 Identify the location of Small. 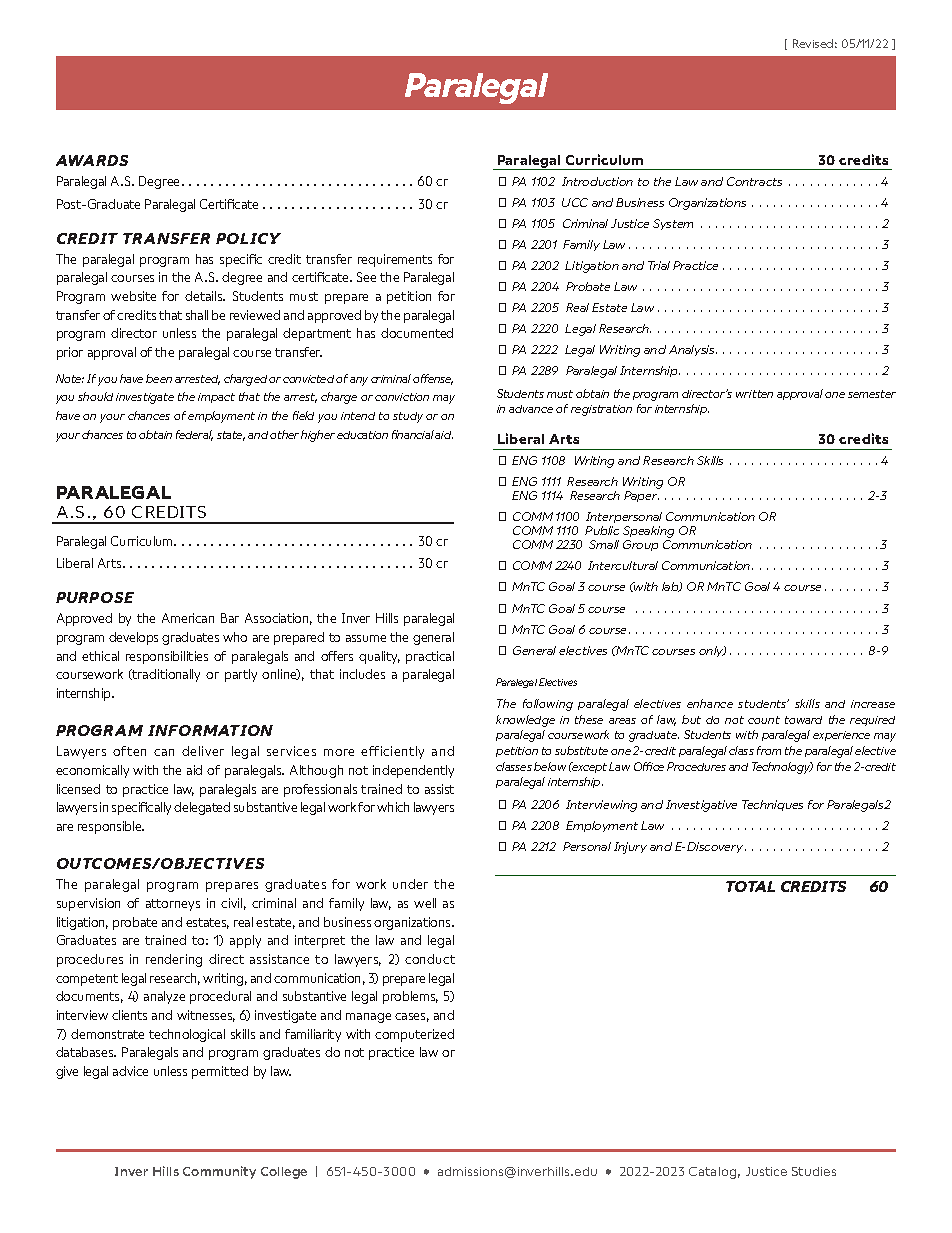
(604, 544).
